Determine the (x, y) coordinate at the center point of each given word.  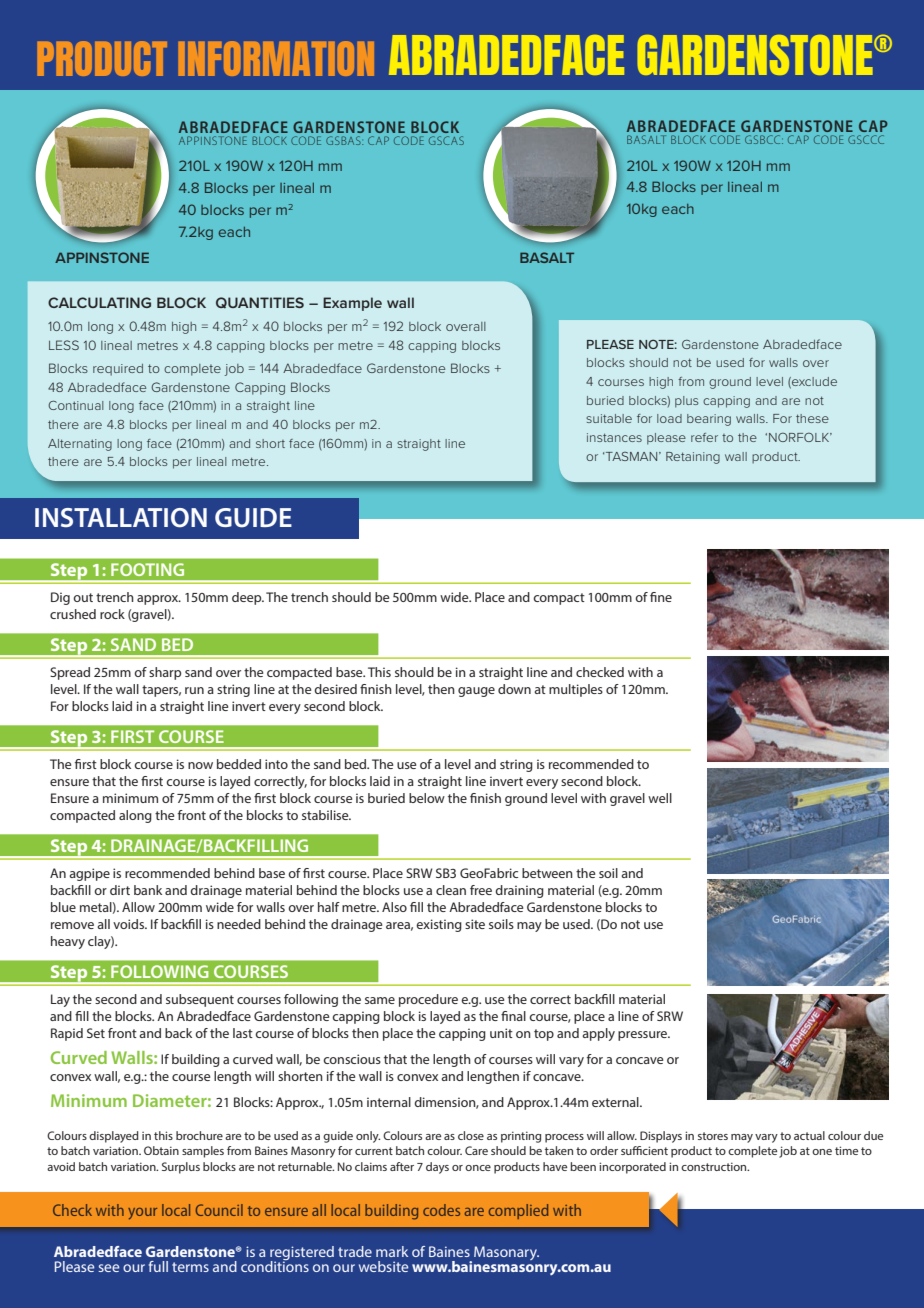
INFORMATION (276, 58)
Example (352, 304)
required (118, 370)
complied (518, 1211)
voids (129, 924)
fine (661, 597)
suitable (609, 418)
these (812, 418)
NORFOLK (800, 437)
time (846, 1150)
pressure (644, 1036)
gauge (476, 692)
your (142, 1214)
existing (439, 925)
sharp (165, 673)
